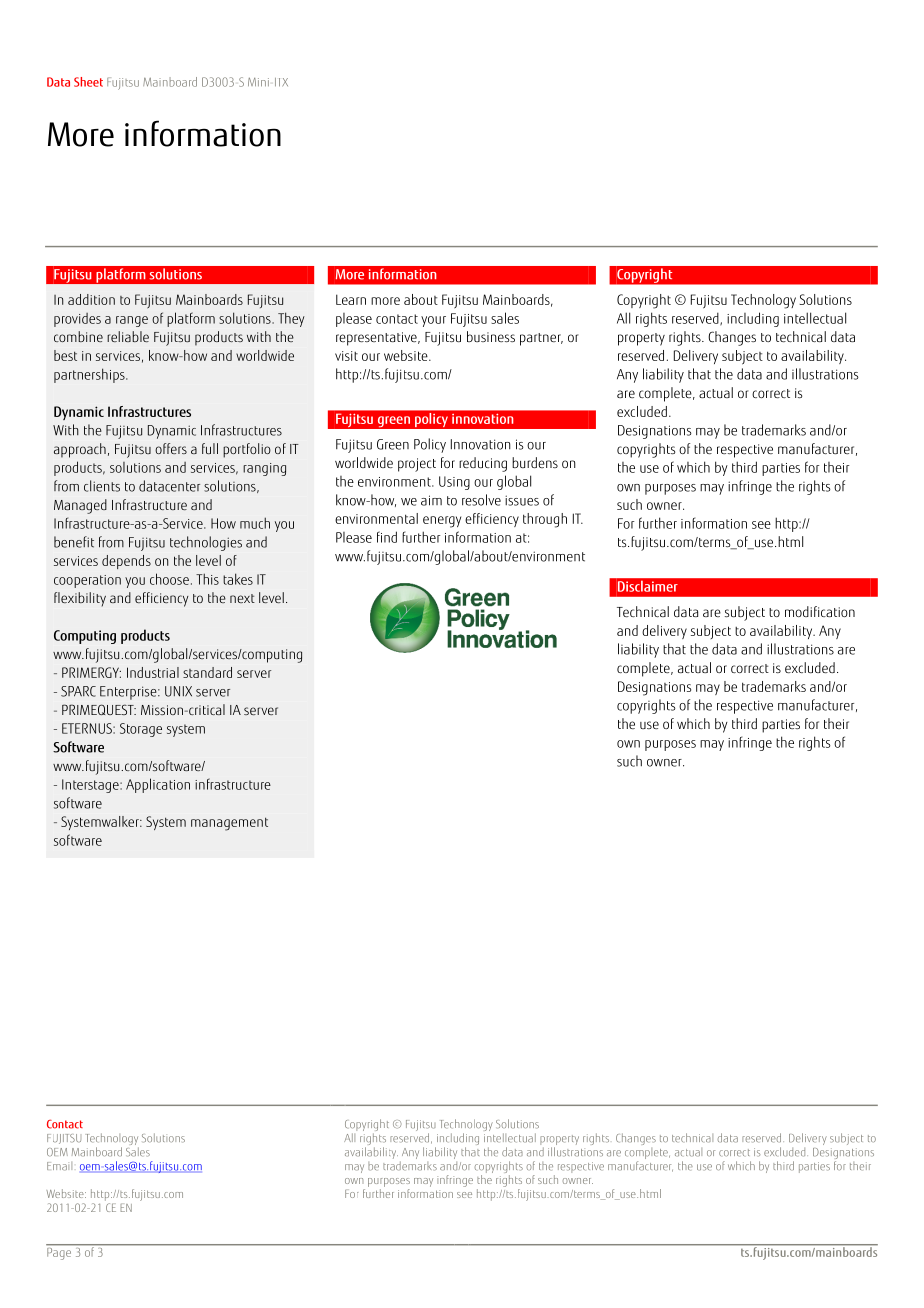 The image size is (924, 1308). Describe the element at coordinates (229, 824) in the screenshot. I see `management` at that location.
